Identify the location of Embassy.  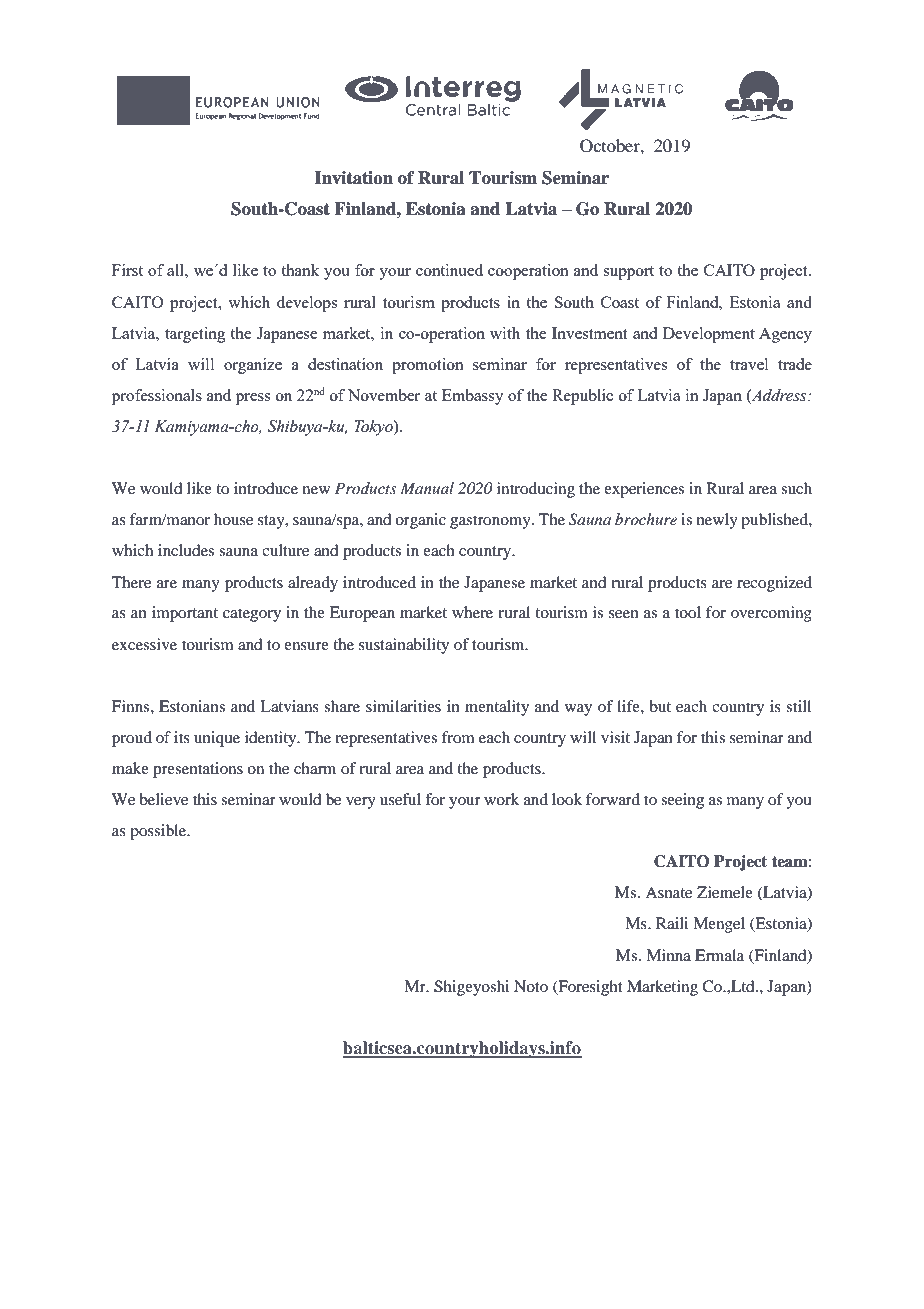
(473, 397).
